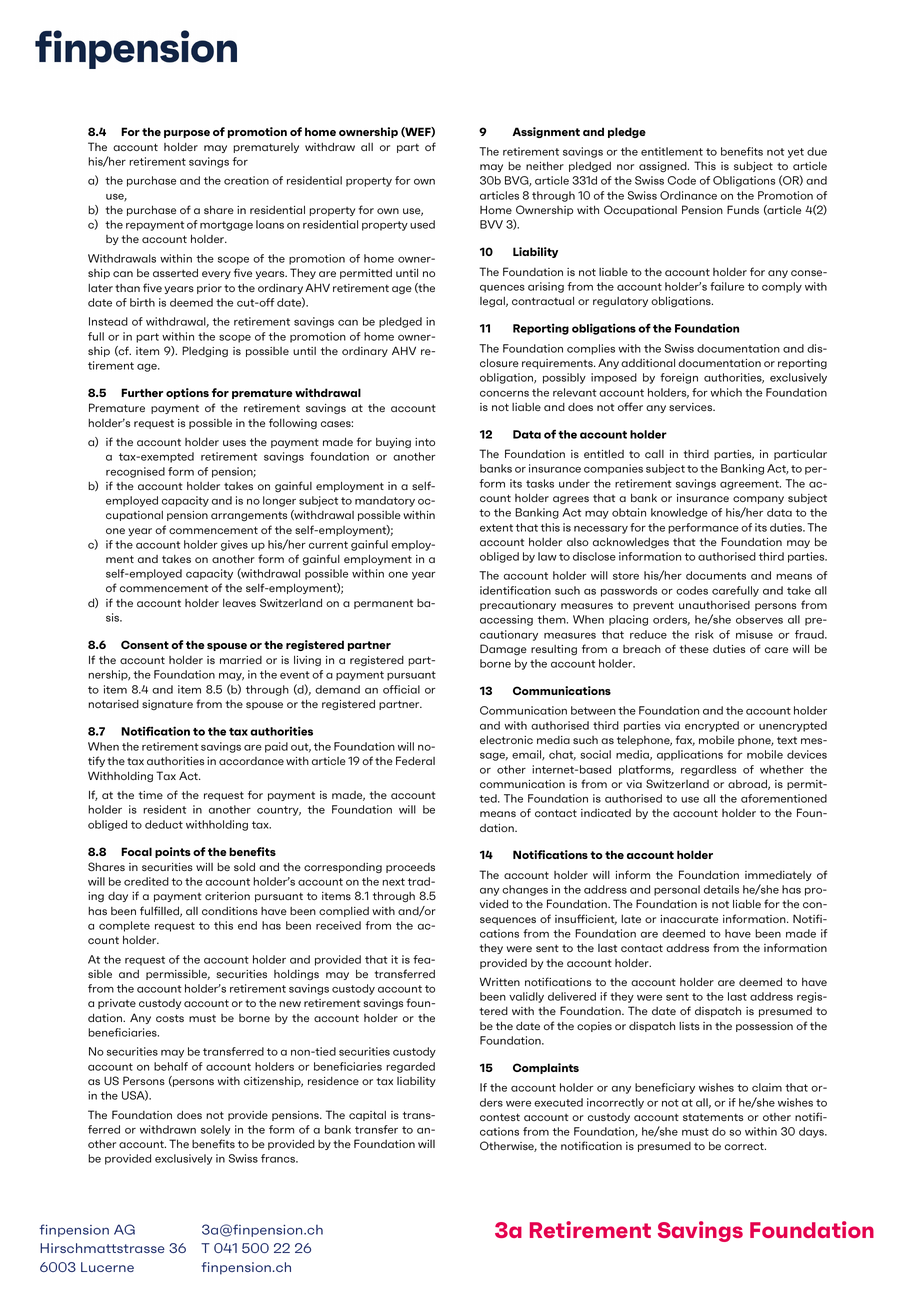 Image resolution: width=924 pixels, height=1308 pixels. Describe the element at coordinates (743, 209) in the image. I see `Funds` at that location.
